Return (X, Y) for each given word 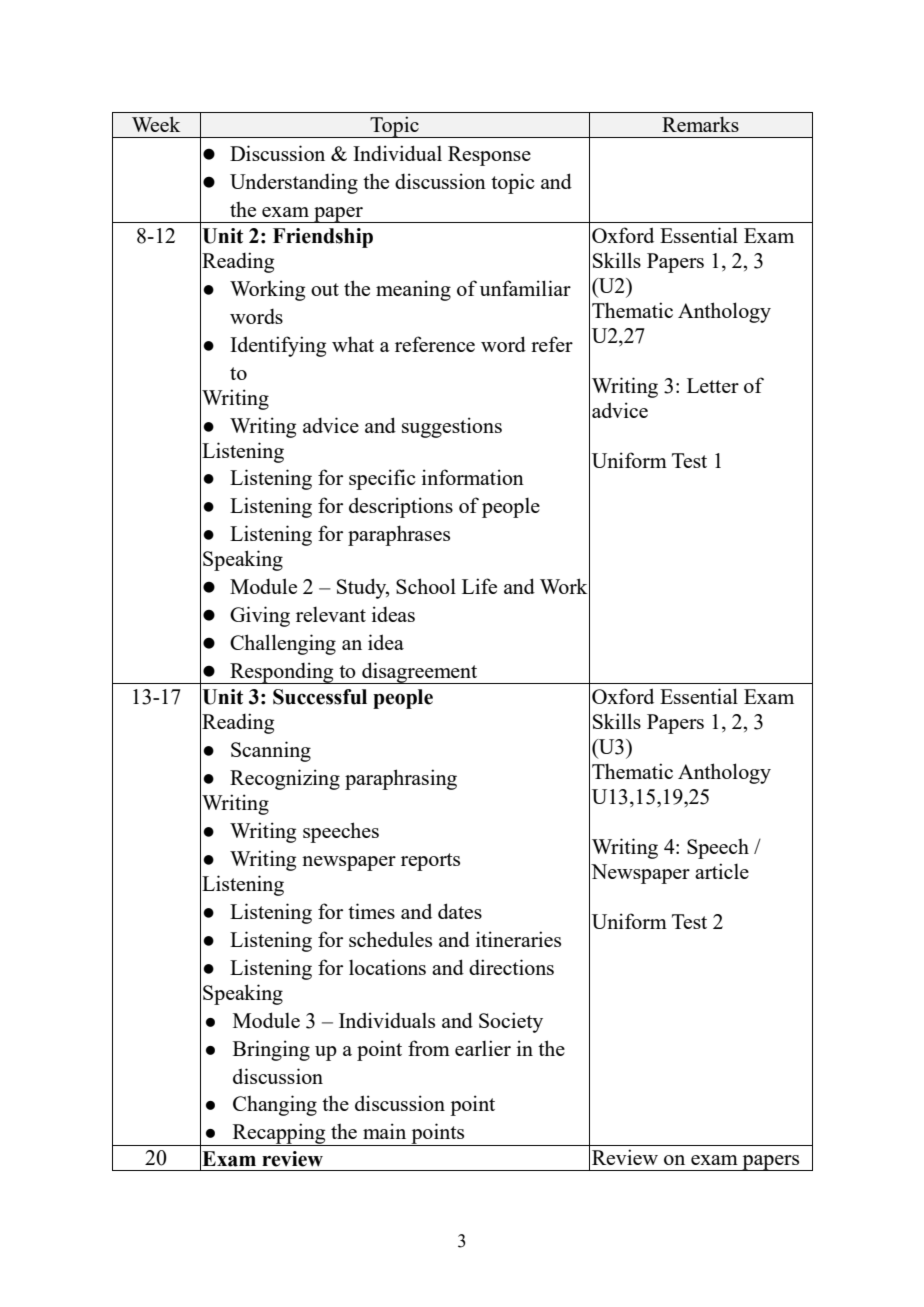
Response (489, 156)
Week (156, 124)
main (384, 1131)
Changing (275, 1105)
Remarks (700, 124)
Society (511, 1022)
